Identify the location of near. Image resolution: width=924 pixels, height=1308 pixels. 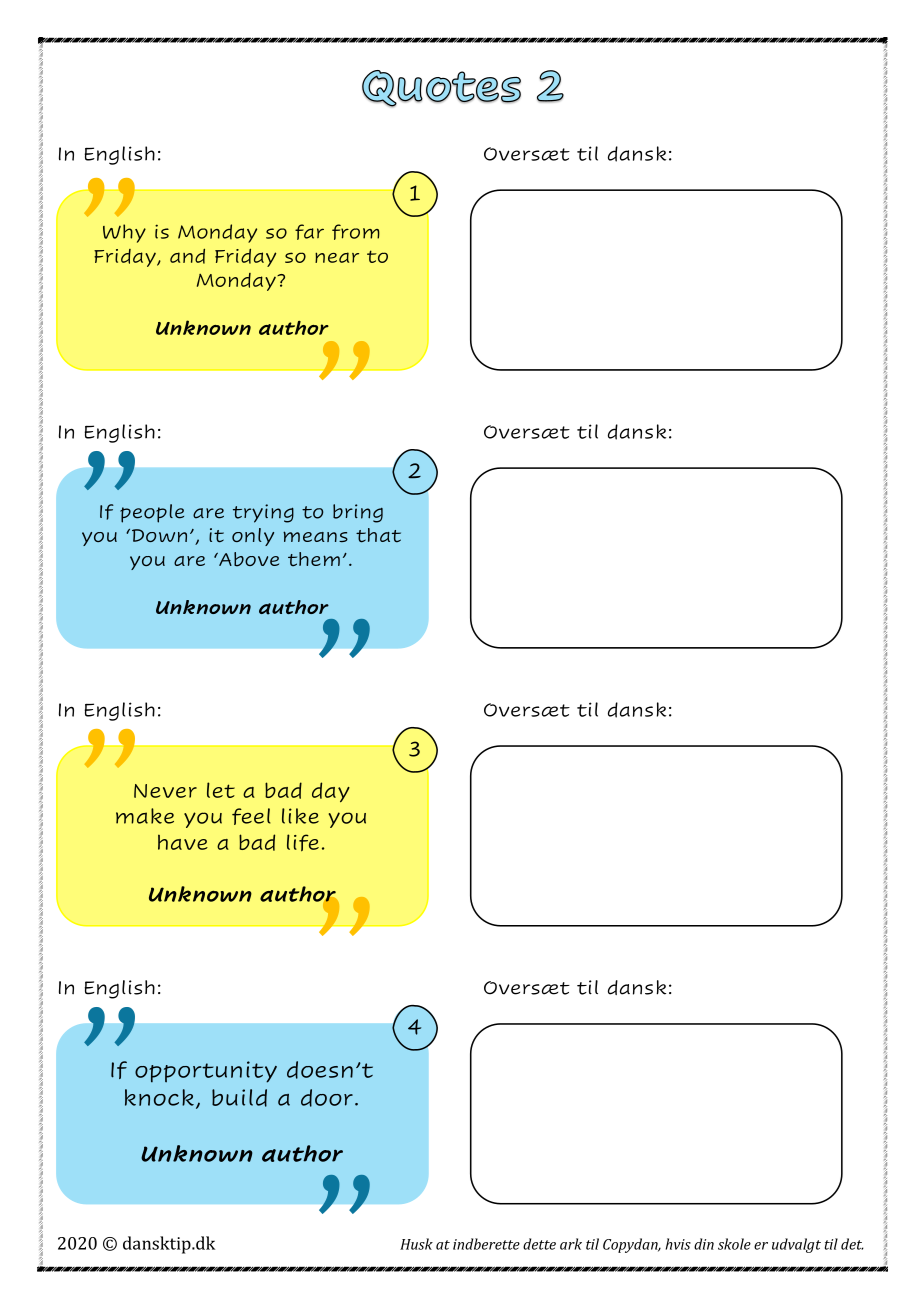
(337, 257).
